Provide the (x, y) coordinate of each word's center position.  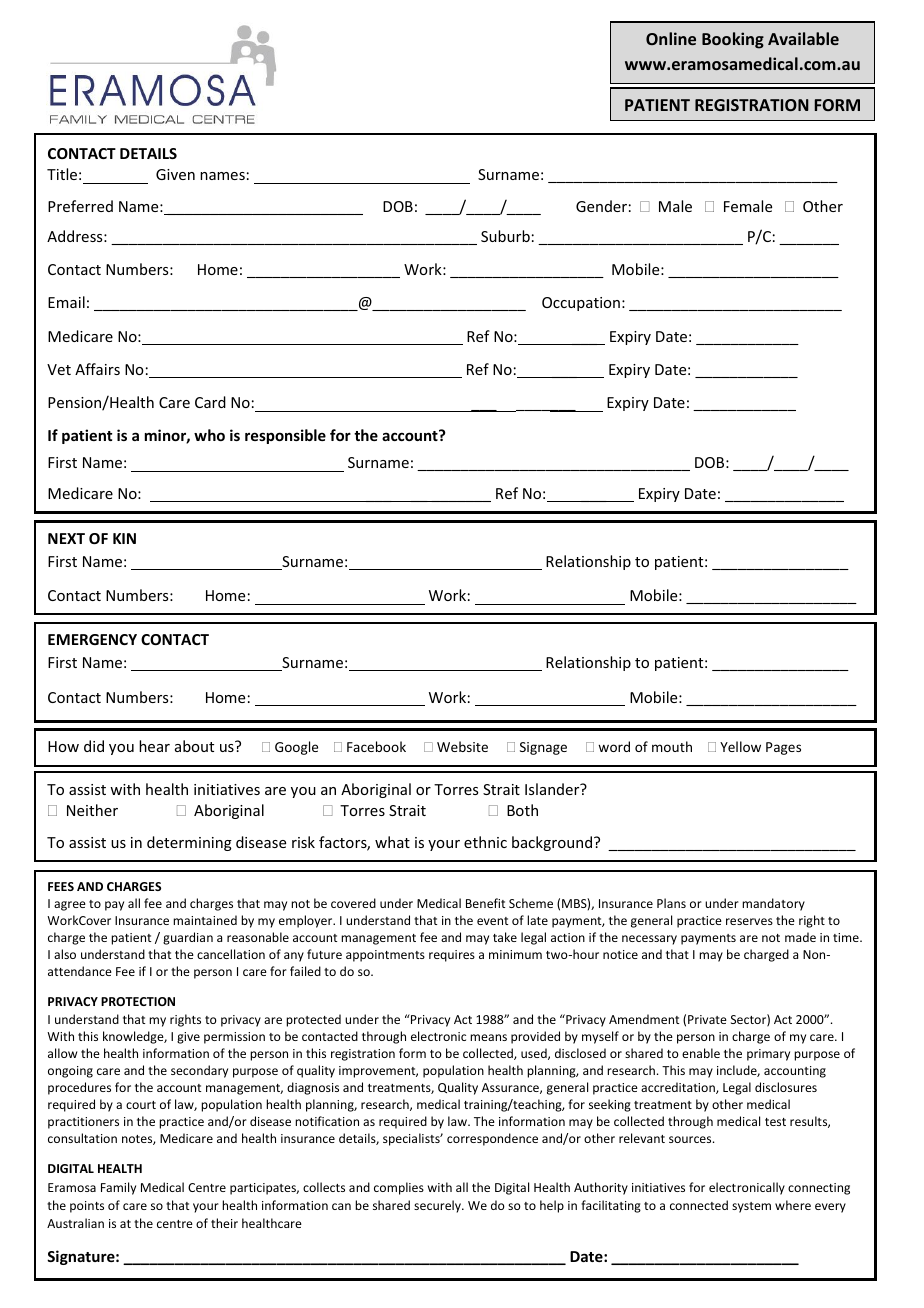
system (751, 1207)
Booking (733, 40)
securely (438, 1206)
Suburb (505, 236)
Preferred (80, 206)
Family (118, 1188)
